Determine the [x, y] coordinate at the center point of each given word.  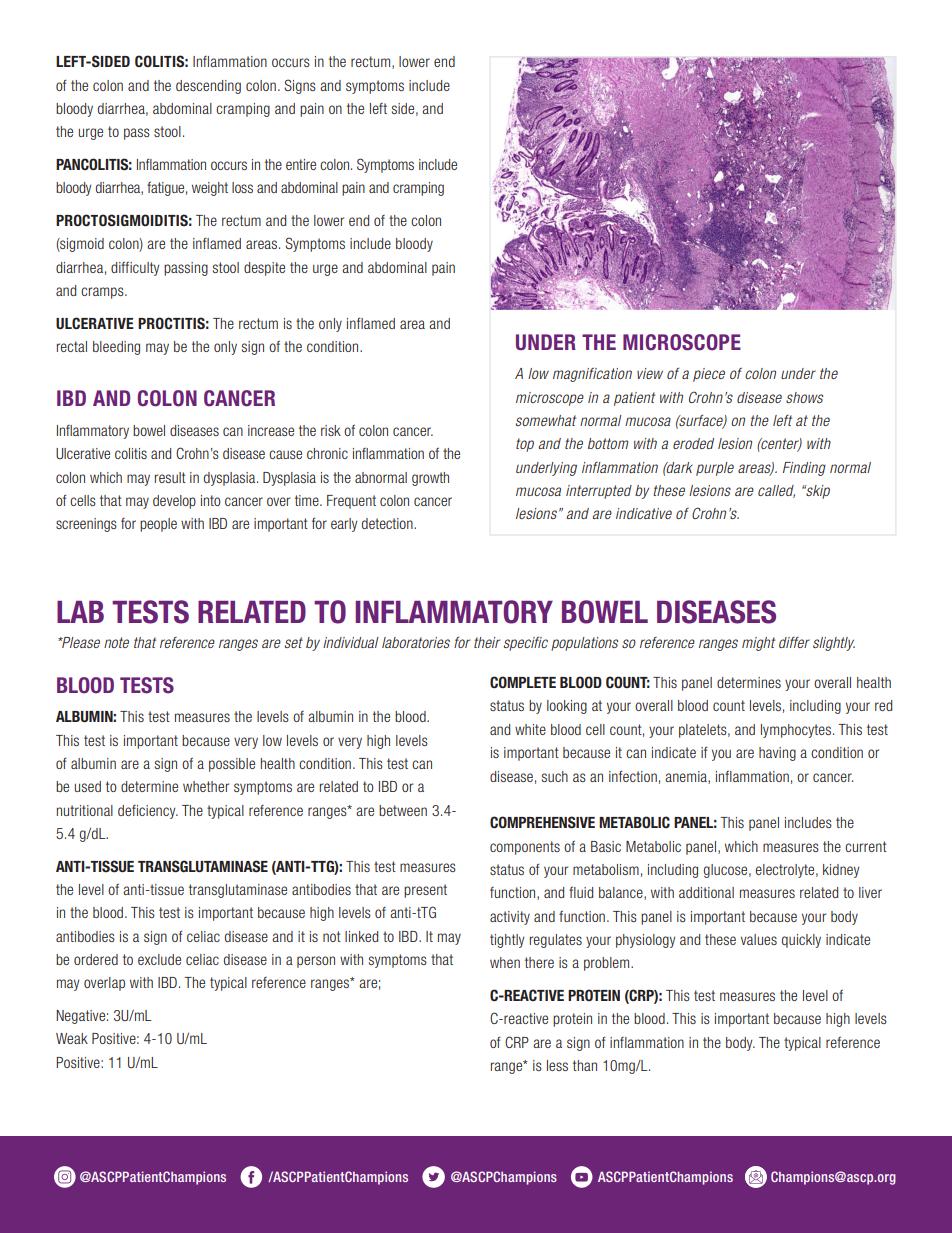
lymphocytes [796, 731]
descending [208, 87]
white [530, 729]
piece [709, 375]
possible [232, 765]
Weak [72, 1038]
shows [804, 397]
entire [301, 164]
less [557, 1065]
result [170, 477]
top [525, 445]
